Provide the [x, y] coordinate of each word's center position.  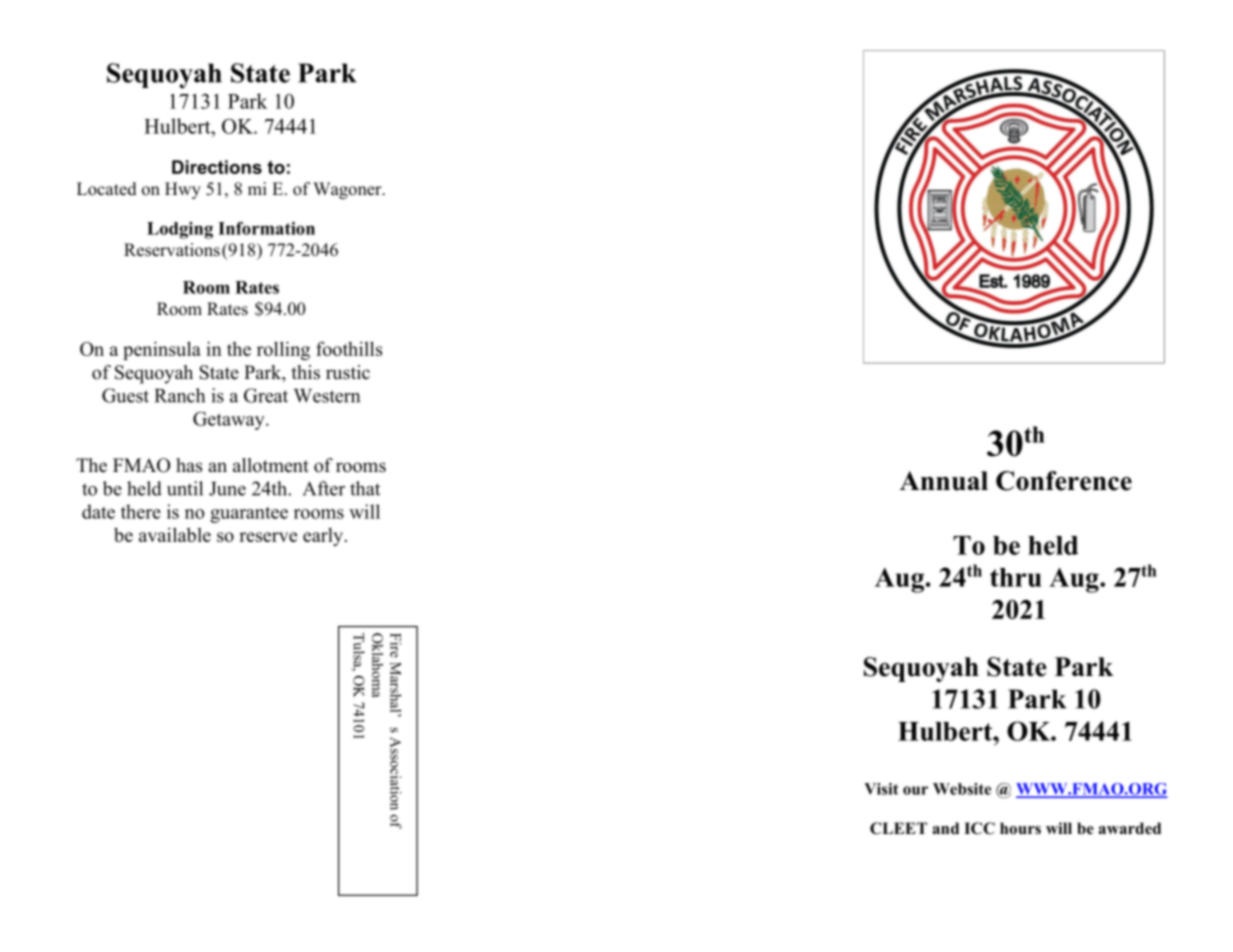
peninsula [162, 350]
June [227, 489]
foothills [349, 348]
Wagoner [348, 190]
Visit [881, 789]
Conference [1064, 481]
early [324, 537]
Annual [944, 481]
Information [266, 228]
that [365, 488]
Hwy [183, 190]
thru [1016, 577]
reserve [268, 537]
